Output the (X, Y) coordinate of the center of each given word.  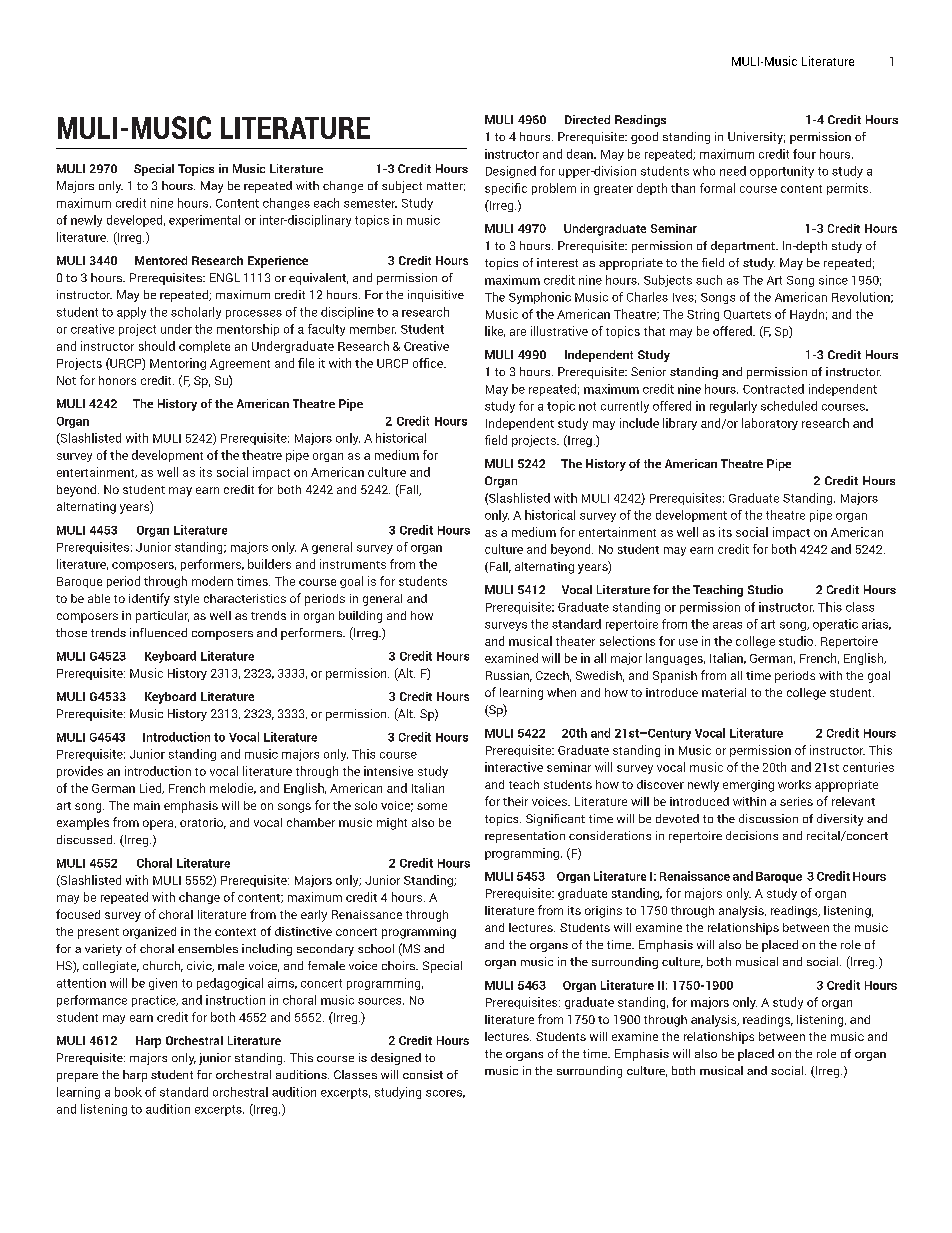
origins (603, 912)
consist (423, 1074)
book (128, 1092)
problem (554, 189)
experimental (204, 221)
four (804, 154)
